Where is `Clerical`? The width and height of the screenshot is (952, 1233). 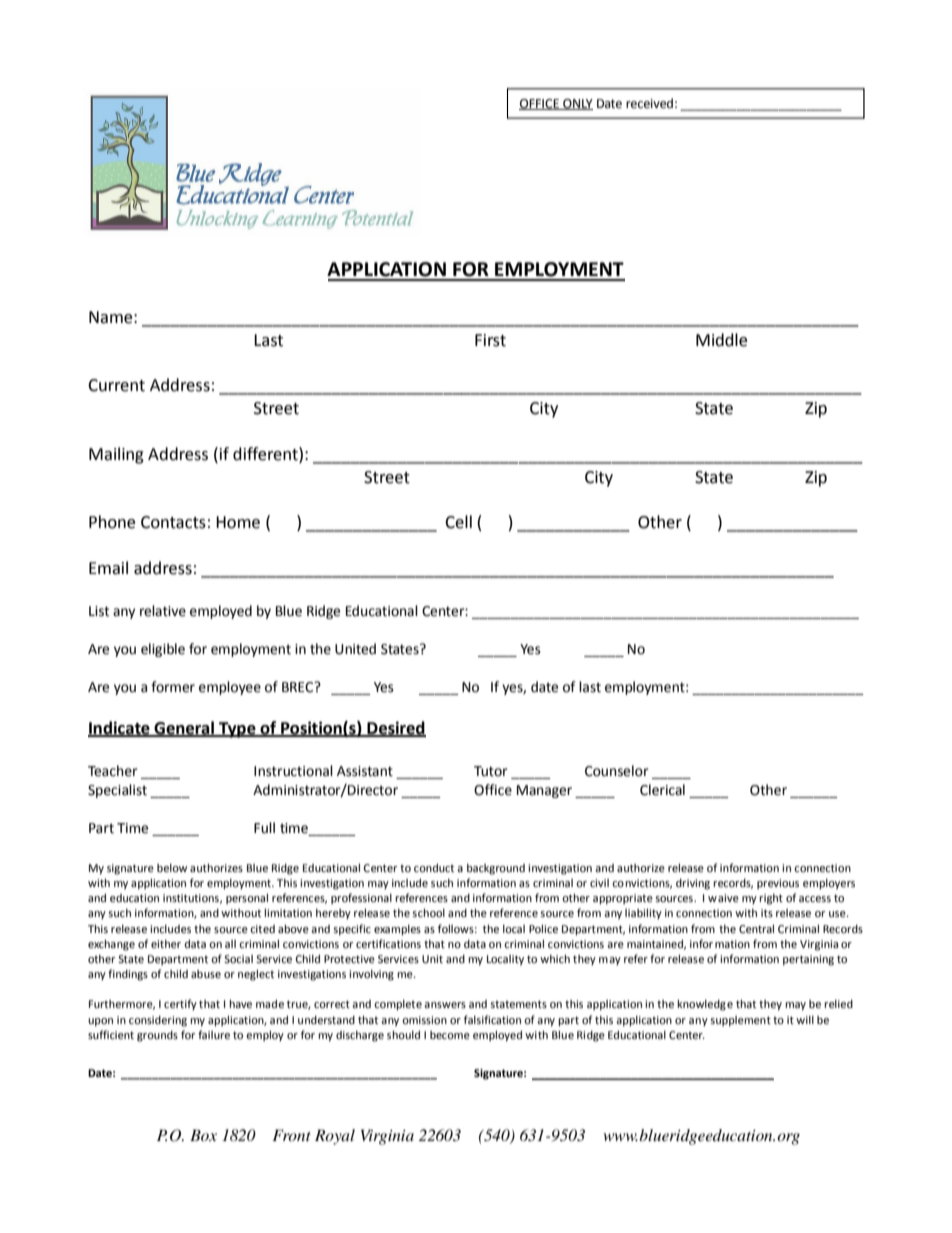 Clerical is located at coordinates (662, 790).
